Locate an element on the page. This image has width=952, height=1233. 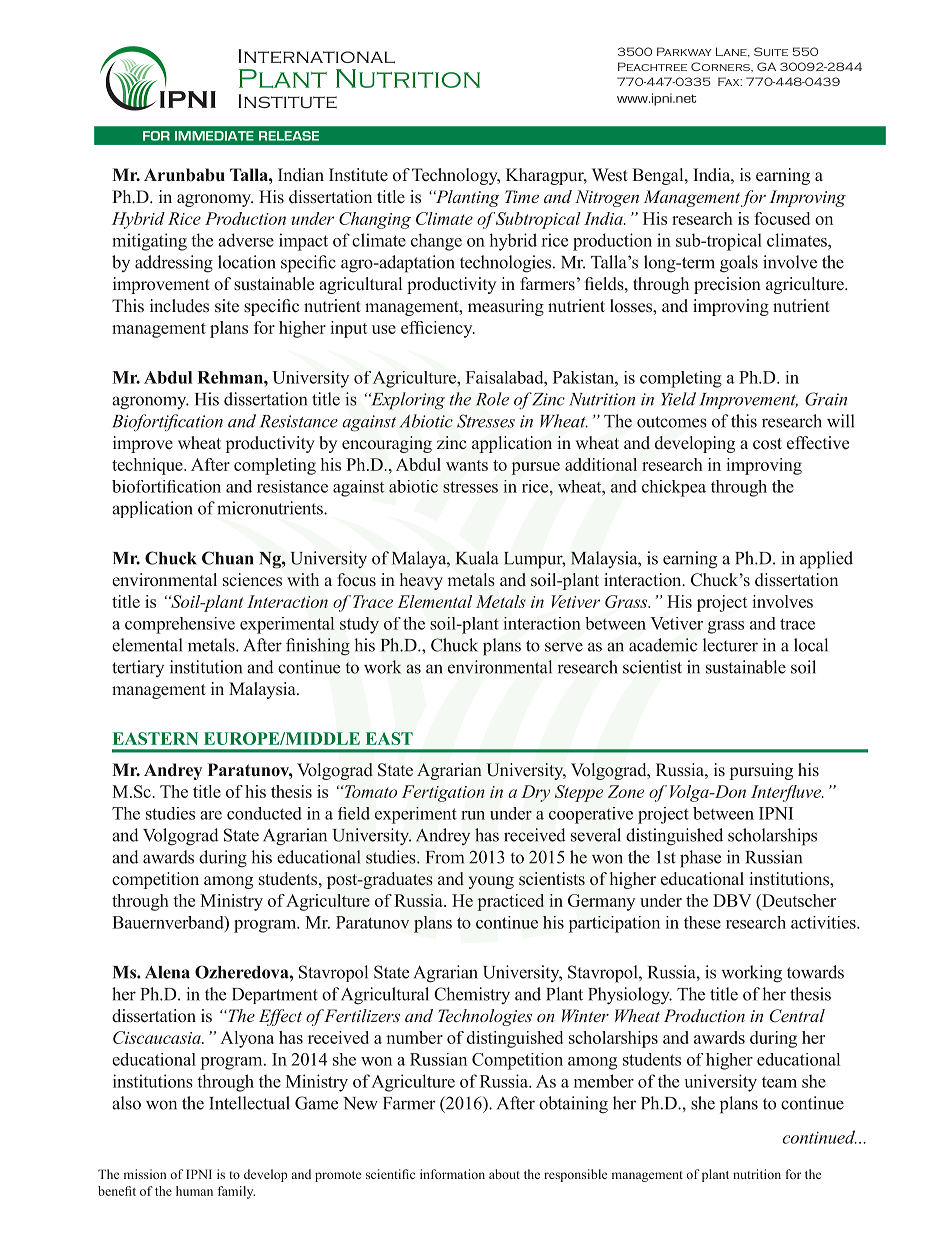
heavy is located at coordinates (421, 581).
